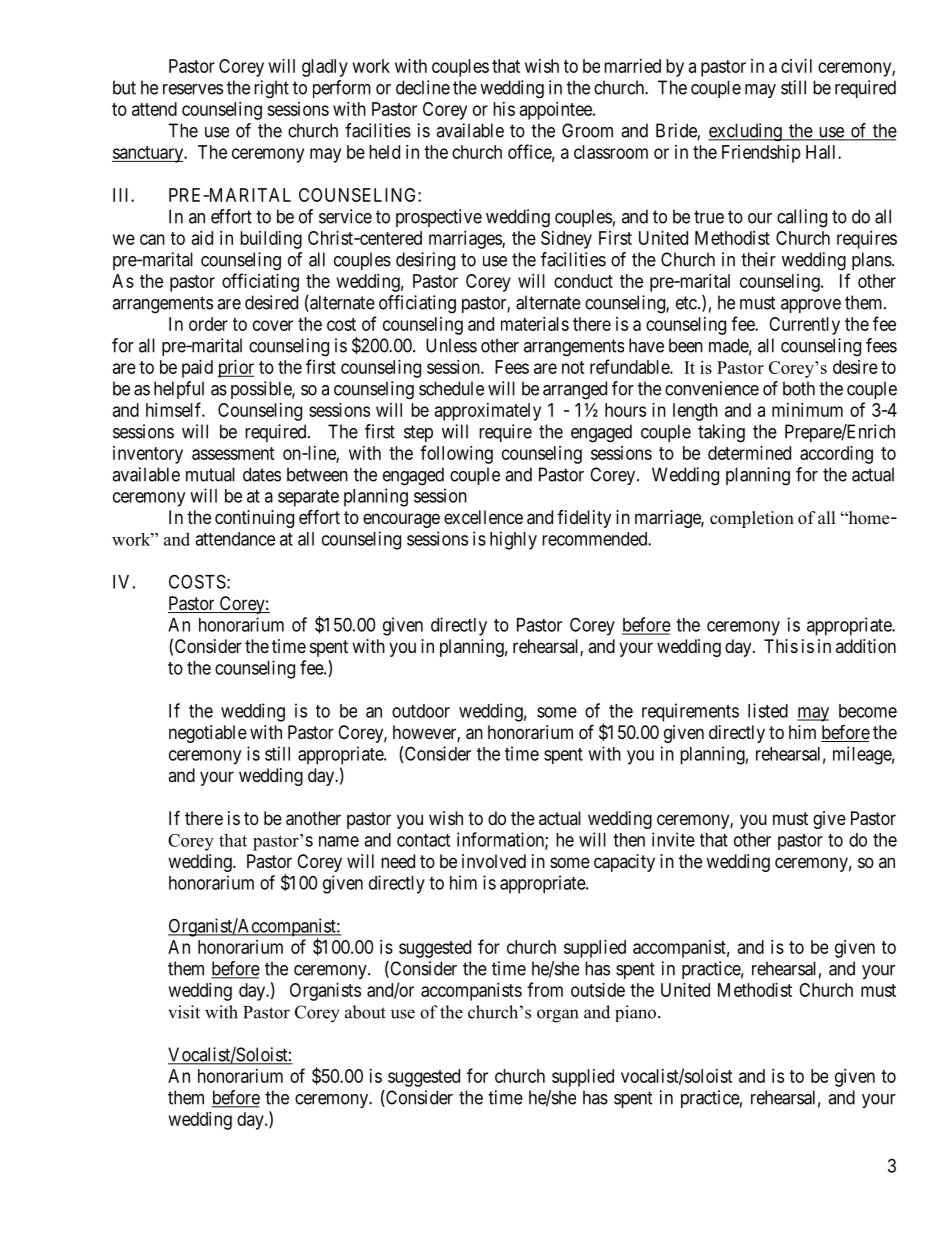 The width and height of the screenshot is (952, 1233). I want to click on visit, so click(184, 1012).
